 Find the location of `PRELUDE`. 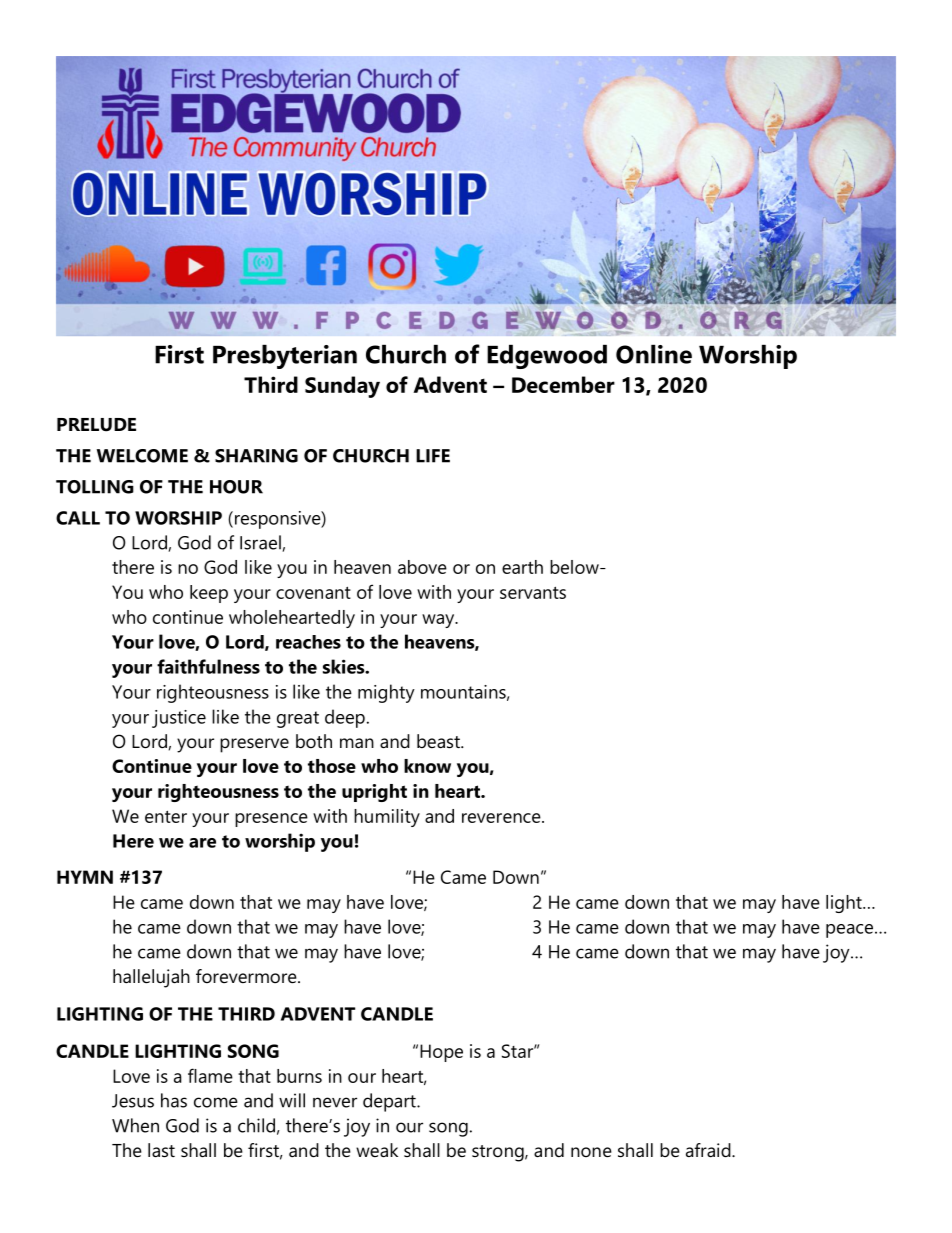

PRELUDE is located at coordinates (96, 425).
